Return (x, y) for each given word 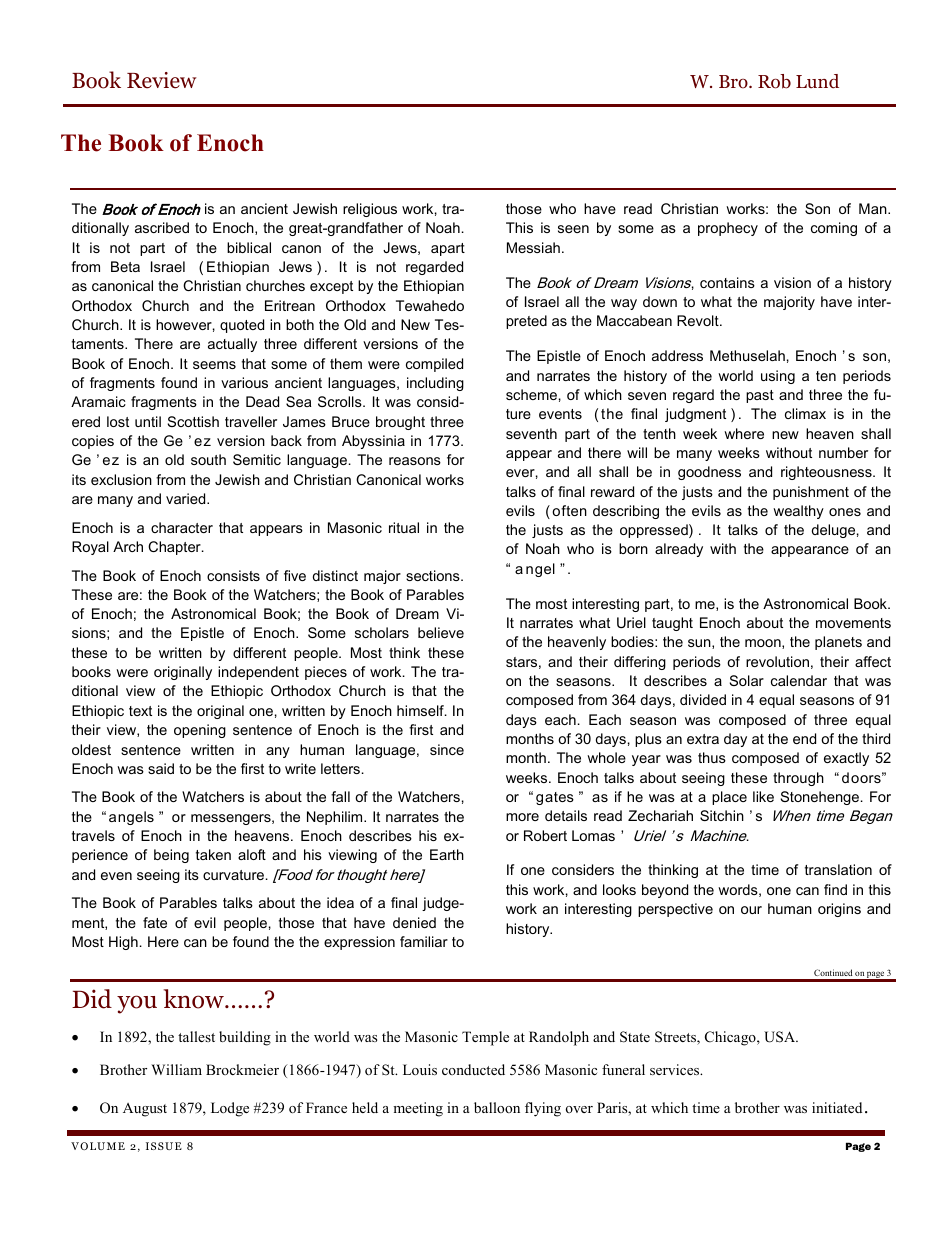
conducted (473, 1069)
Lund (817, 81)
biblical (249, 247)
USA (781, 1037)
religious (370, 210)
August (145, 1110)
